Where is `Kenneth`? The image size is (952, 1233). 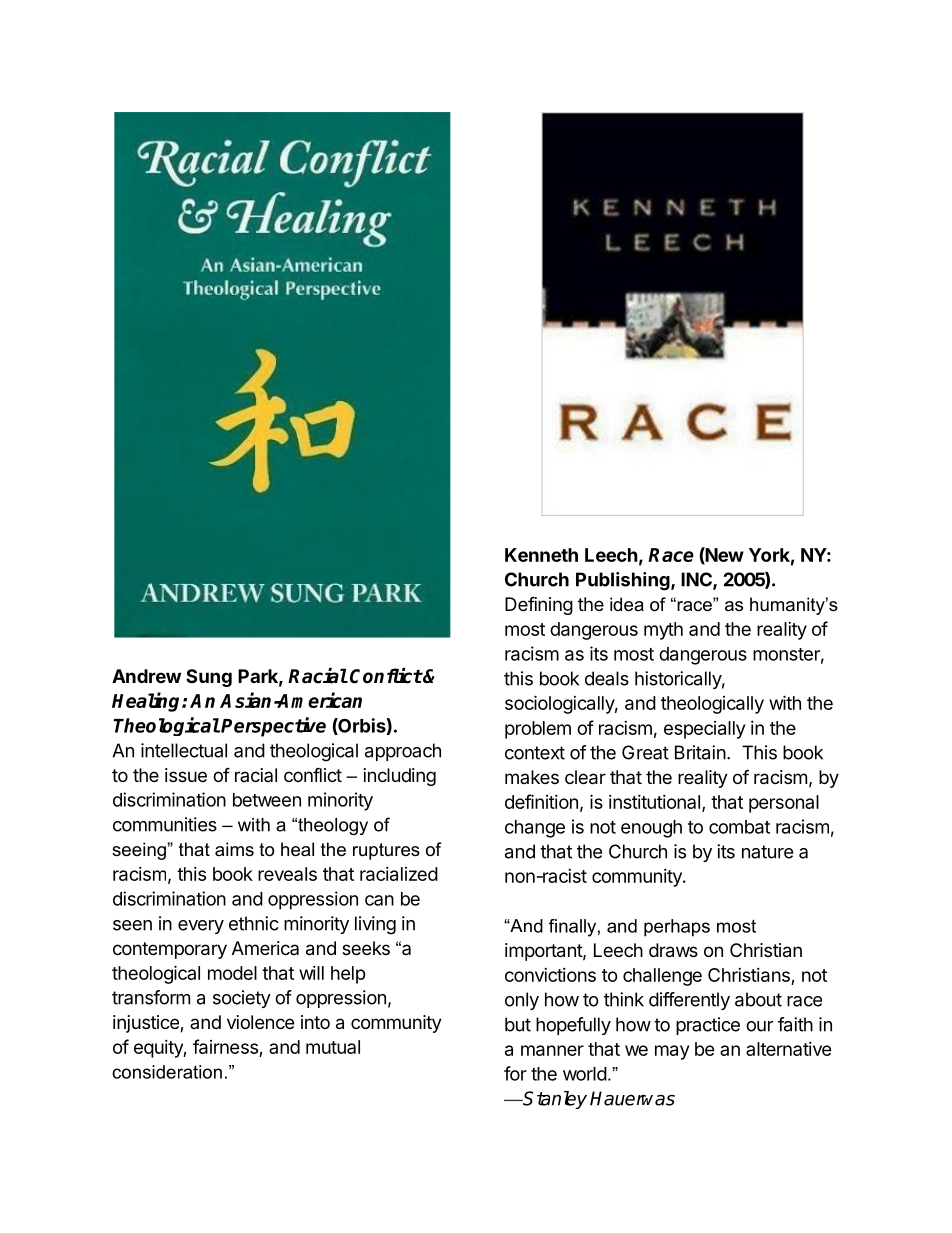 Kenneth is located at coordinates (541, 555).
